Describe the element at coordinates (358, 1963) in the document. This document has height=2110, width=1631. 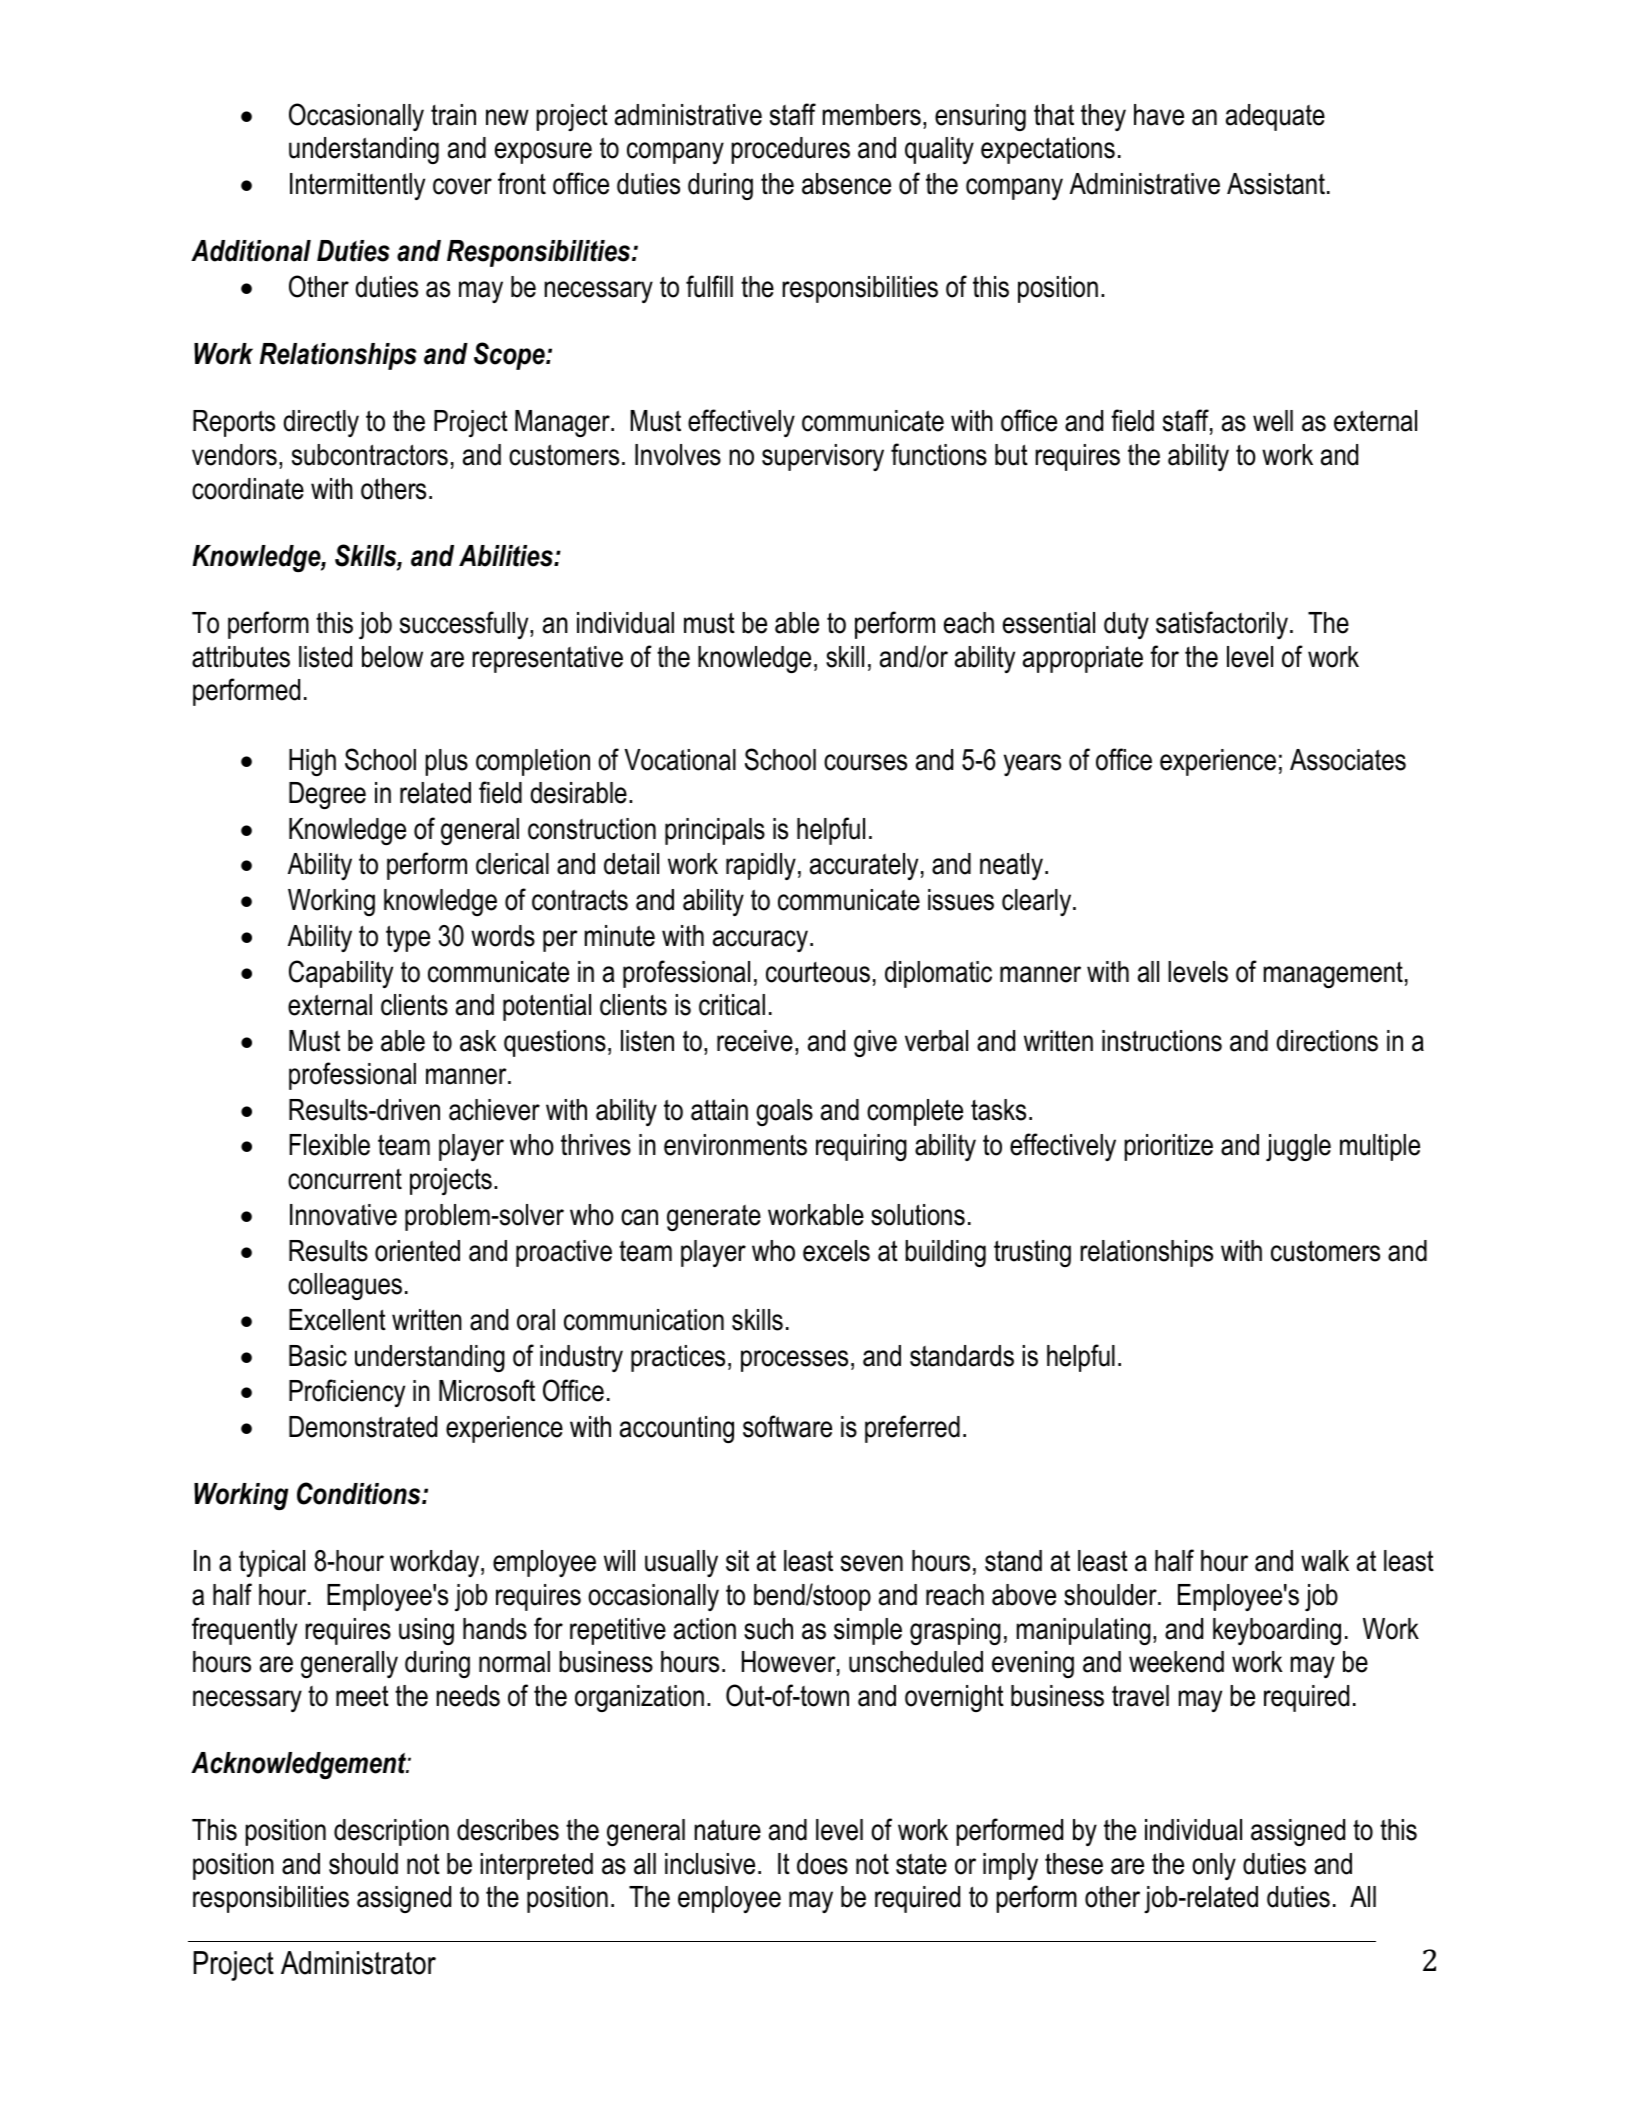
I see `Administrator` at that location.
